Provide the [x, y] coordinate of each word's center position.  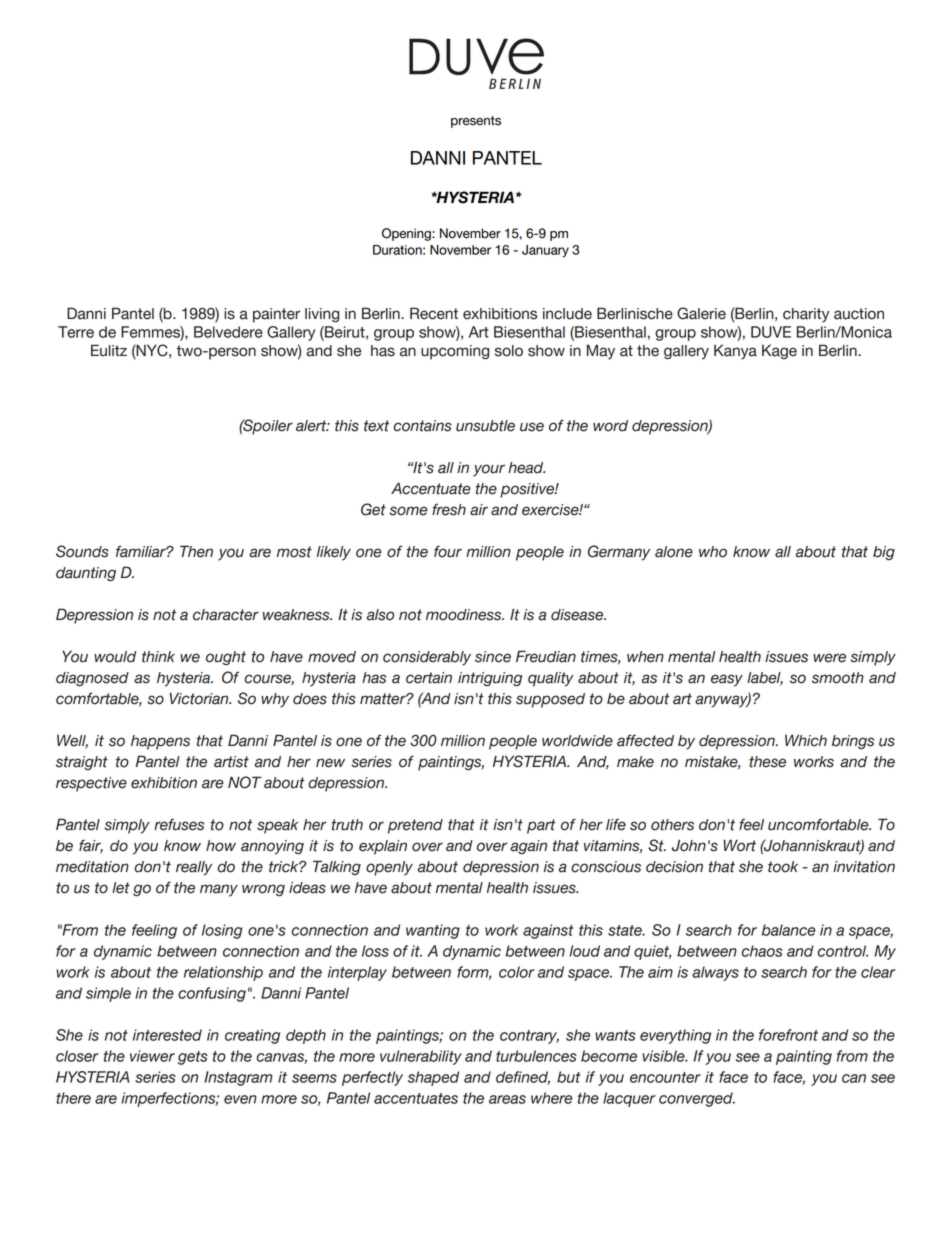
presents [476, 122]
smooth [838, 678]
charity [806, 315]
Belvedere [228, 332]
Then [196, 551]
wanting [433, 931]
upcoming [455, 352]
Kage [779, 352]
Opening [407, 234]
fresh [449, 509]
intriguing [490, 679]
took [783, 867]
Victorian [200, 698]
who [713, 552]
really [194, 868]
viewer [152, 1056]
